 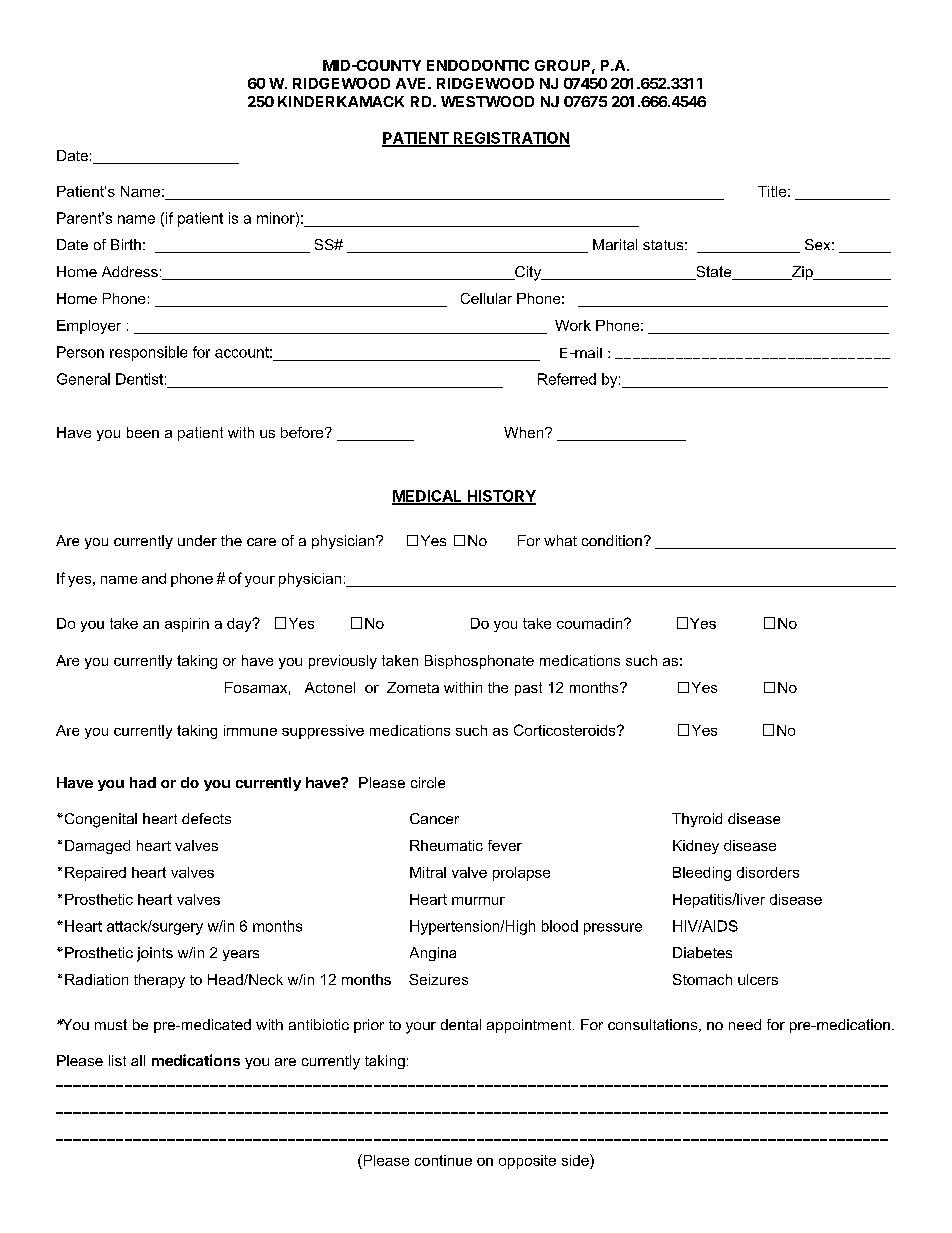 I want to click on continue, so click(x=443, y=1160).
